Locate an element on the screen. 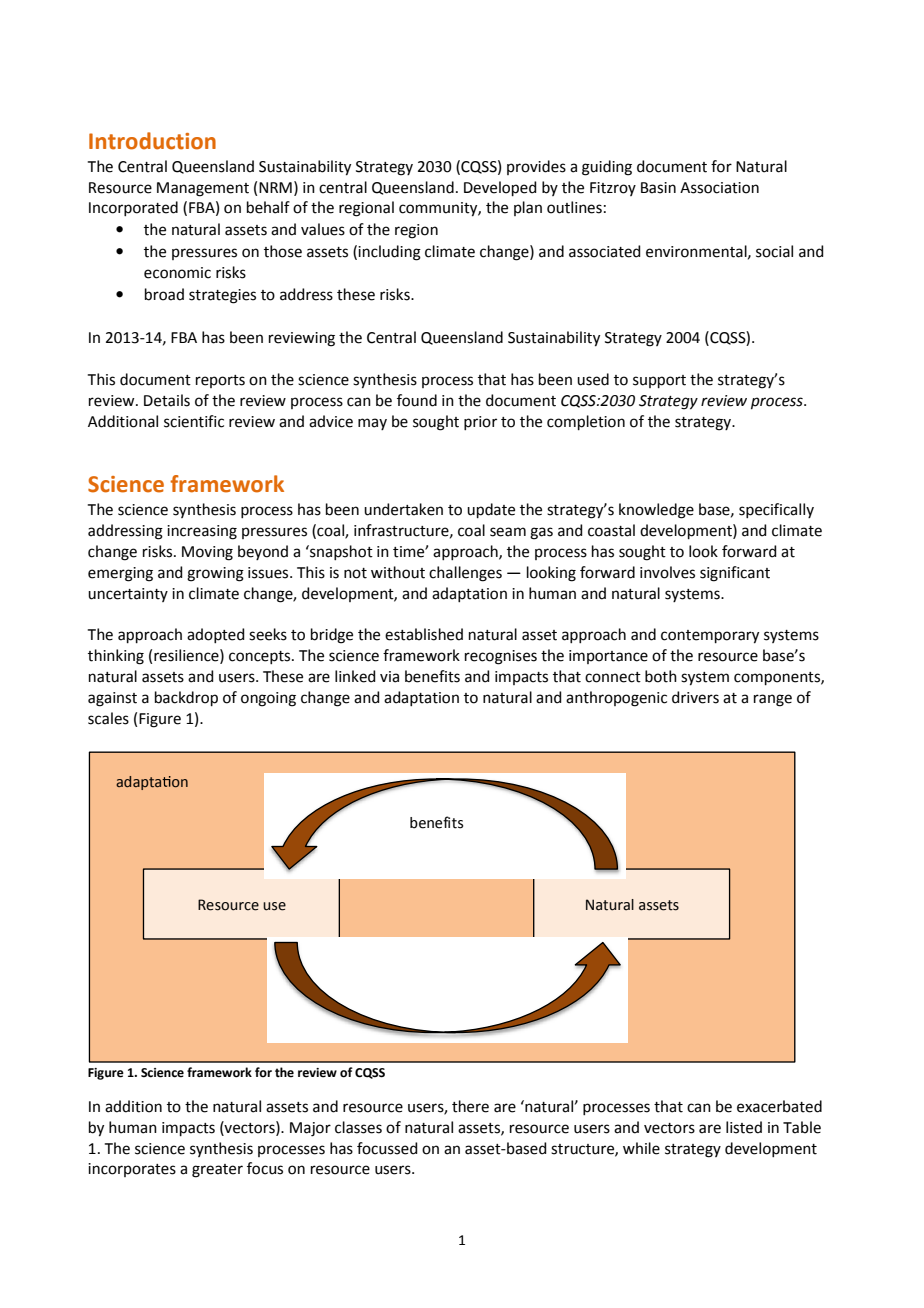 Image resolution: width=924 pixels, height=1308 pixels. specifically is located at coordinates (776, 510).
